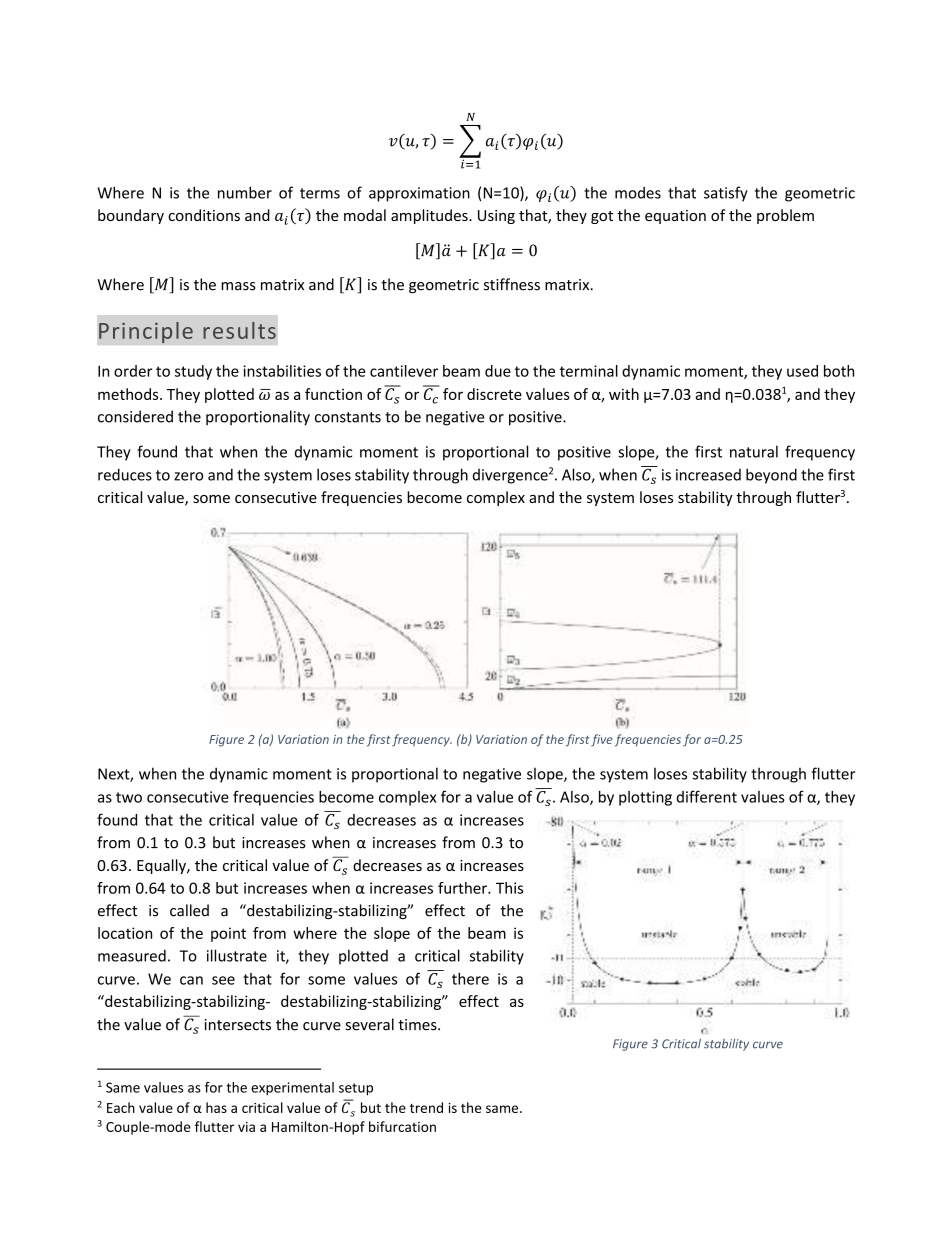  What do you see at coordinates (754, 451) in the screenshot?
I see `natural` at bounding box center [754, 451].
